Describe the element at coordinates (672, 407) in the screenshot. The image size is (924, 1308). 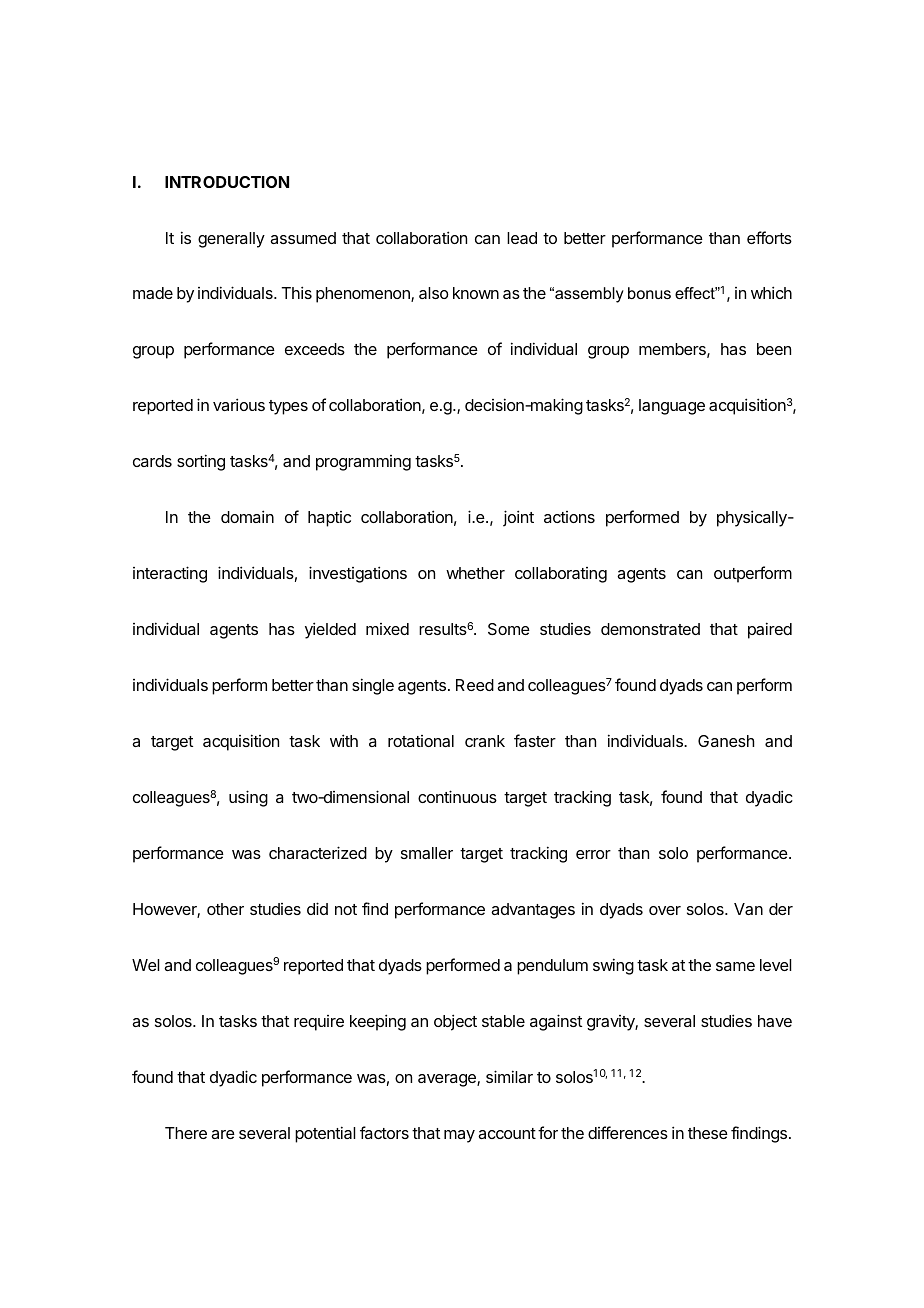
I see `language` at that location.
